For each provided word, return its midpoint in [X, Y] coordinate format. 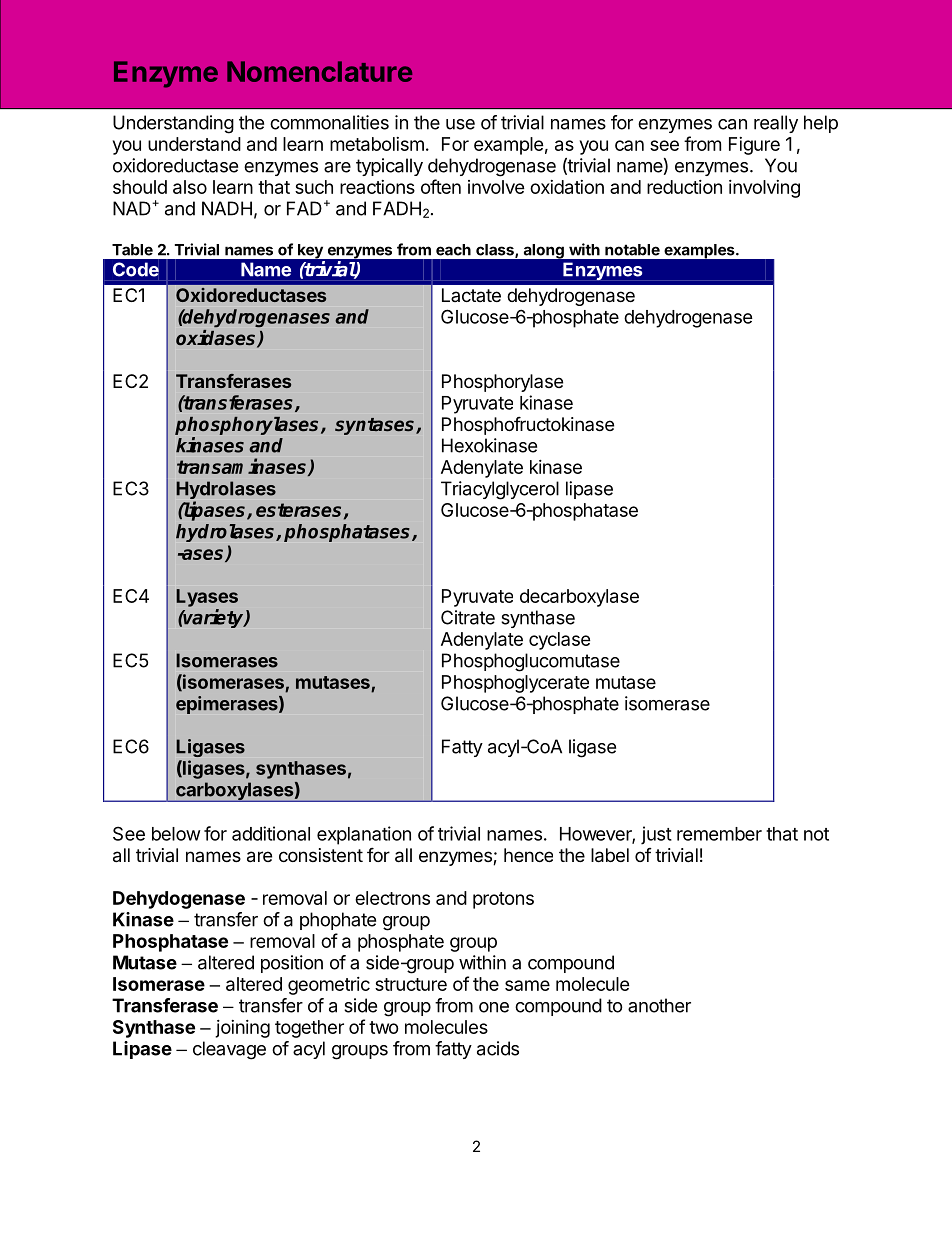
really [776, 124]
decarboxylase [579, 598]
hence [528, 855]
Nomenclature [319, 71]
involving [764, 189]
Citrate [468, 617]
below [176, 834]
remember [719, 834]
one [494, 1007]
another [659, 1005]
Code [136, 269]
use [460, 124]
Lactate [471, 295]
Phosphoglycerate [515, 684]
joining [242, 1029]
